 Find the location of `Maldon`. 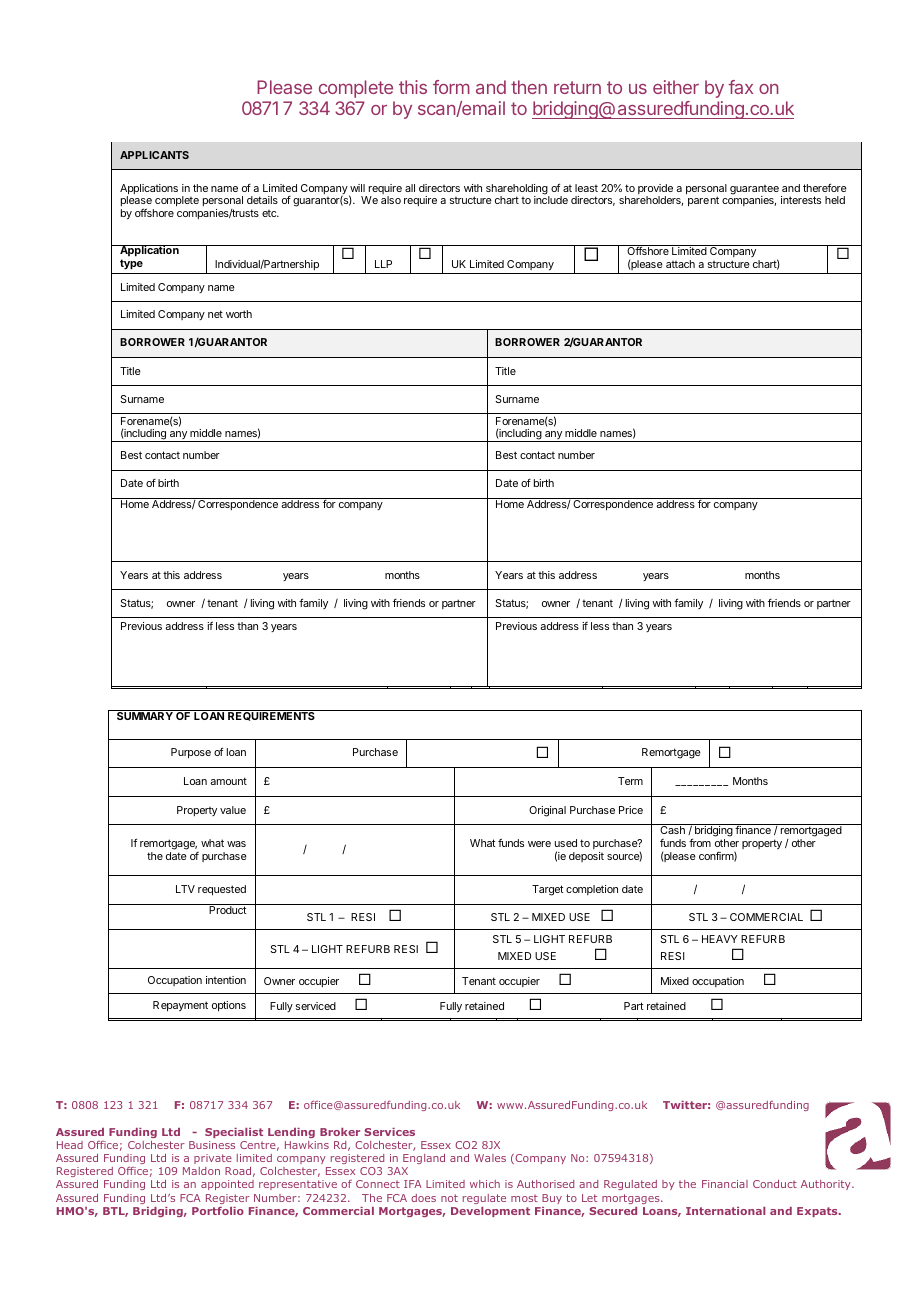

Maldon is located at coordinates (201, 1171).
